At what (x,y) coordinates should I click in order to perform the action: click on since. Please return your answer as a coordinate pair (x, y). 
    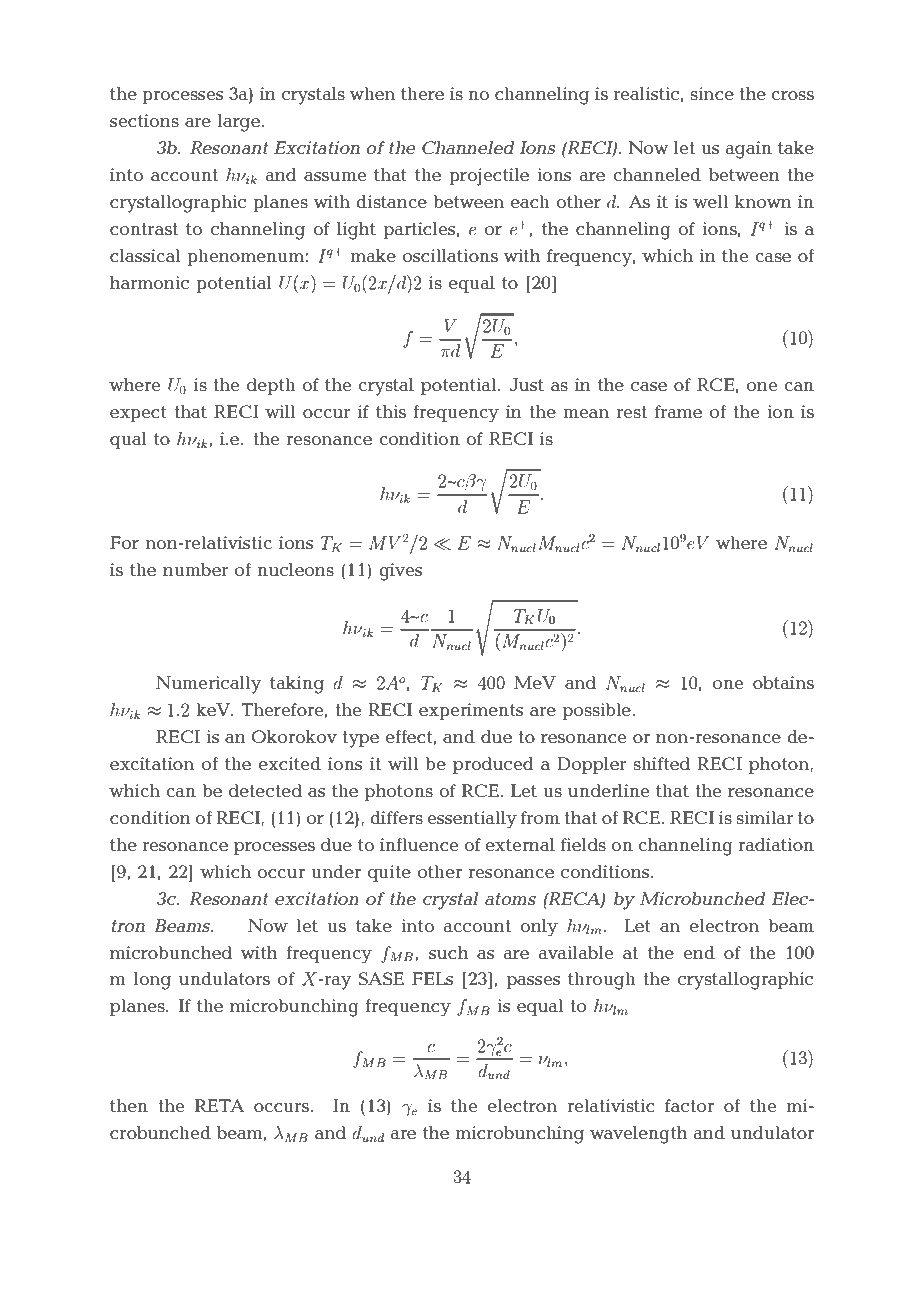
    Looking at the image, I should click on (712, 93).
